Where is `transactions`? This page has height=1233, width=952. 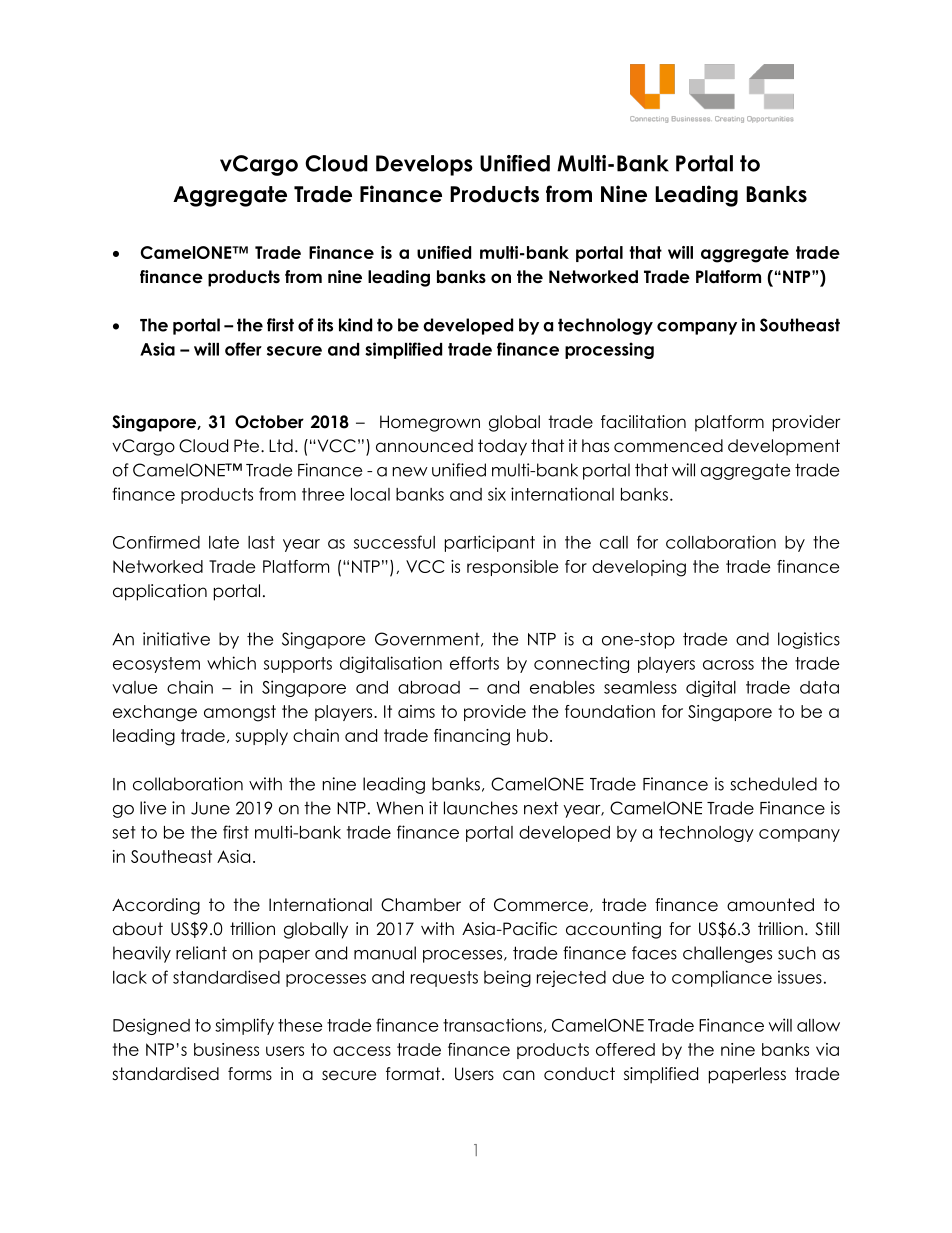
transactions is located at coordinates (492, 1025).
